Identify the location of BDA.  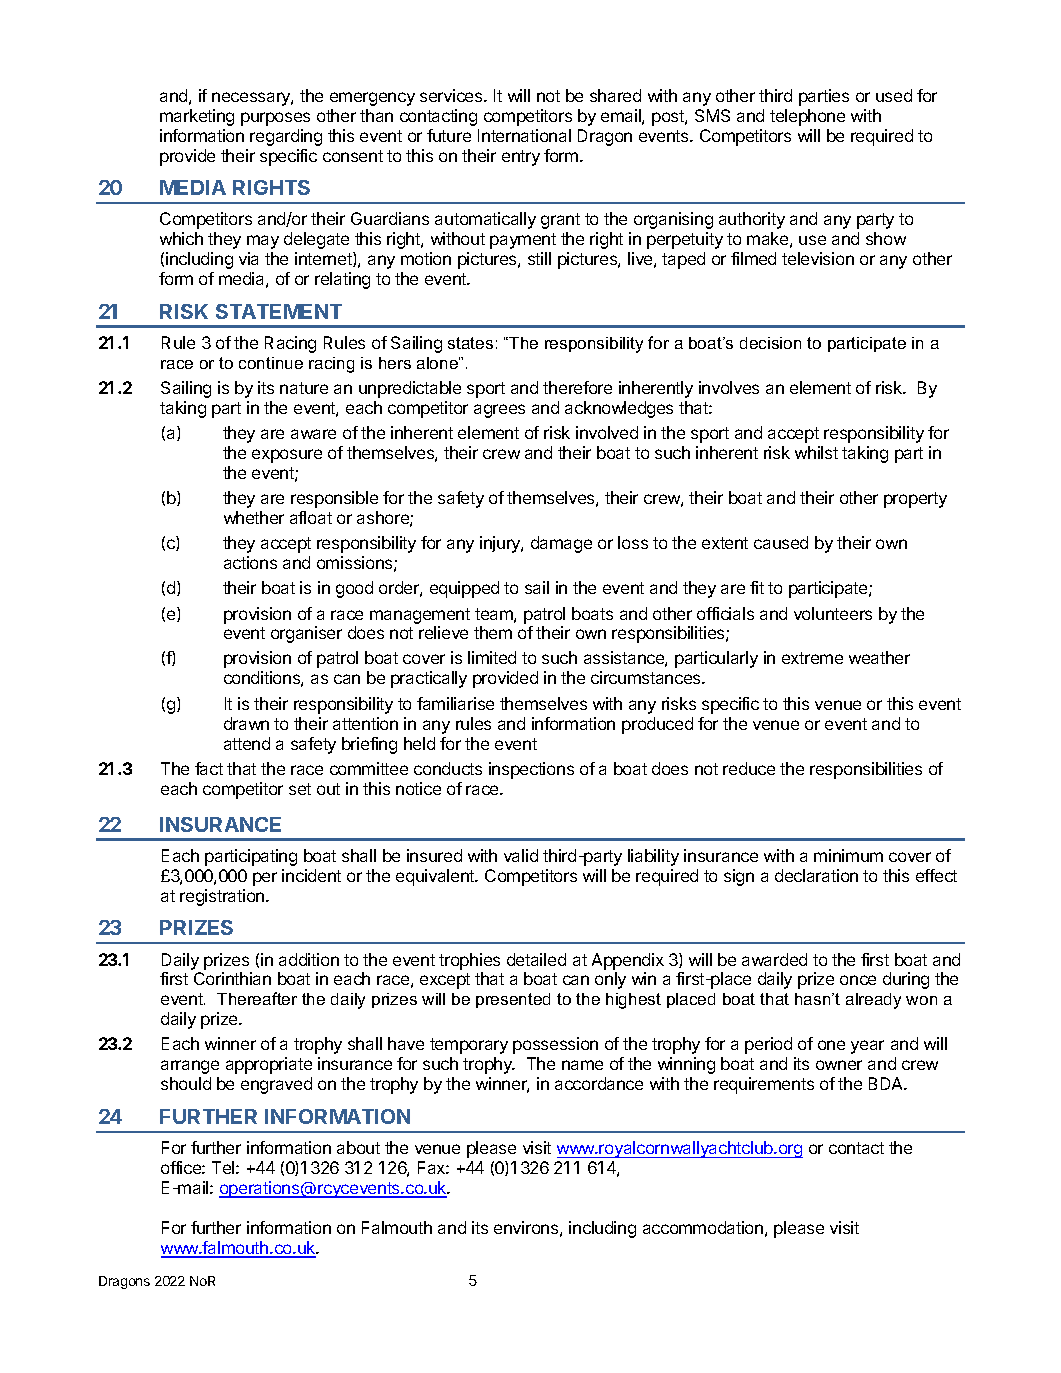
(887, 1083).
